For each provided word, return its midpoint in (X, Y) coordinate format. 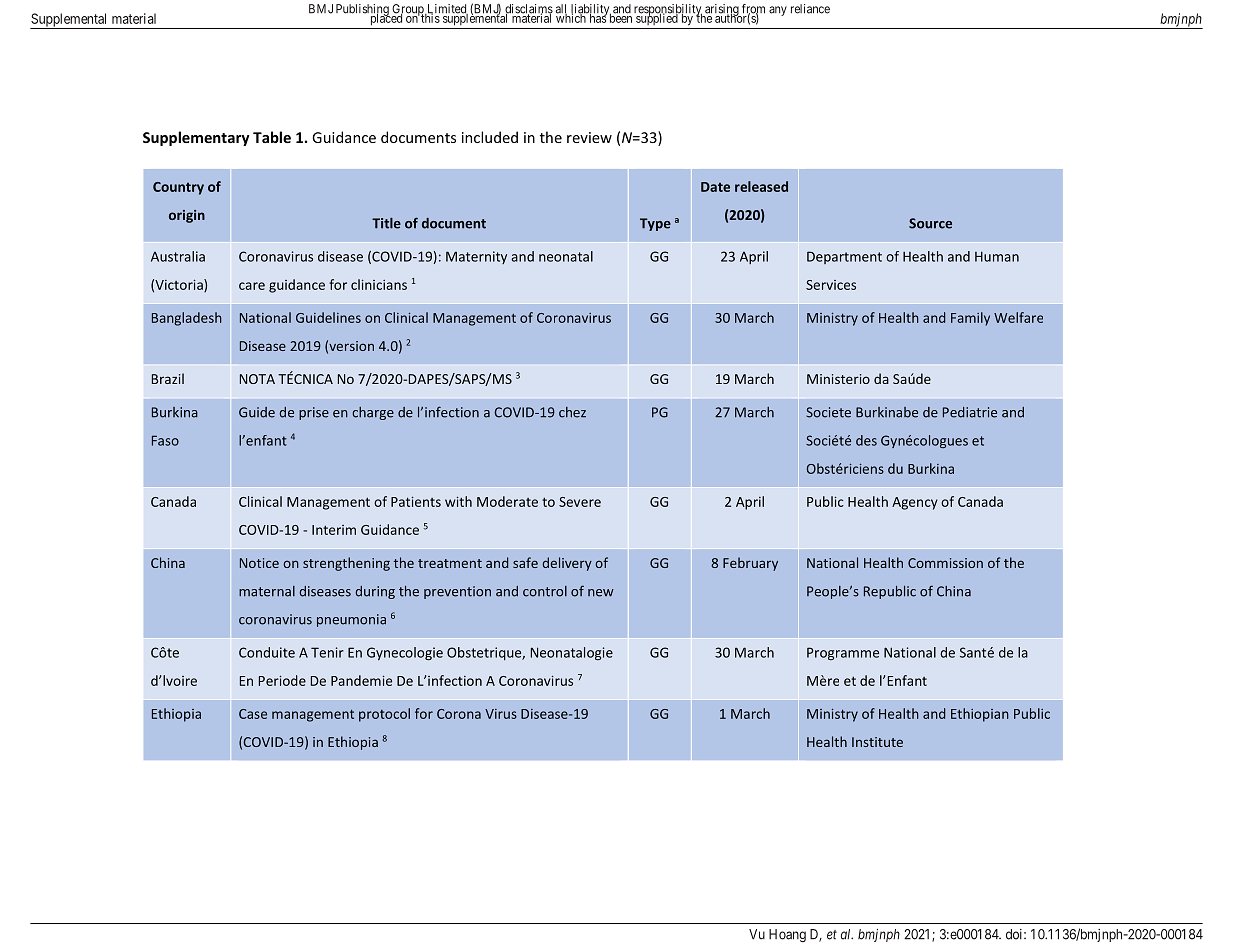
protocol (384, 715)
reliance (810, 9)
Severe (580, 502)
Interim (334, 530)
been (621, 17)
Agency (915, 503)
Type (655, 224)
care (252, 286)
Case (253, 714)
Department (844, 257)
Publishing (363, 11)
